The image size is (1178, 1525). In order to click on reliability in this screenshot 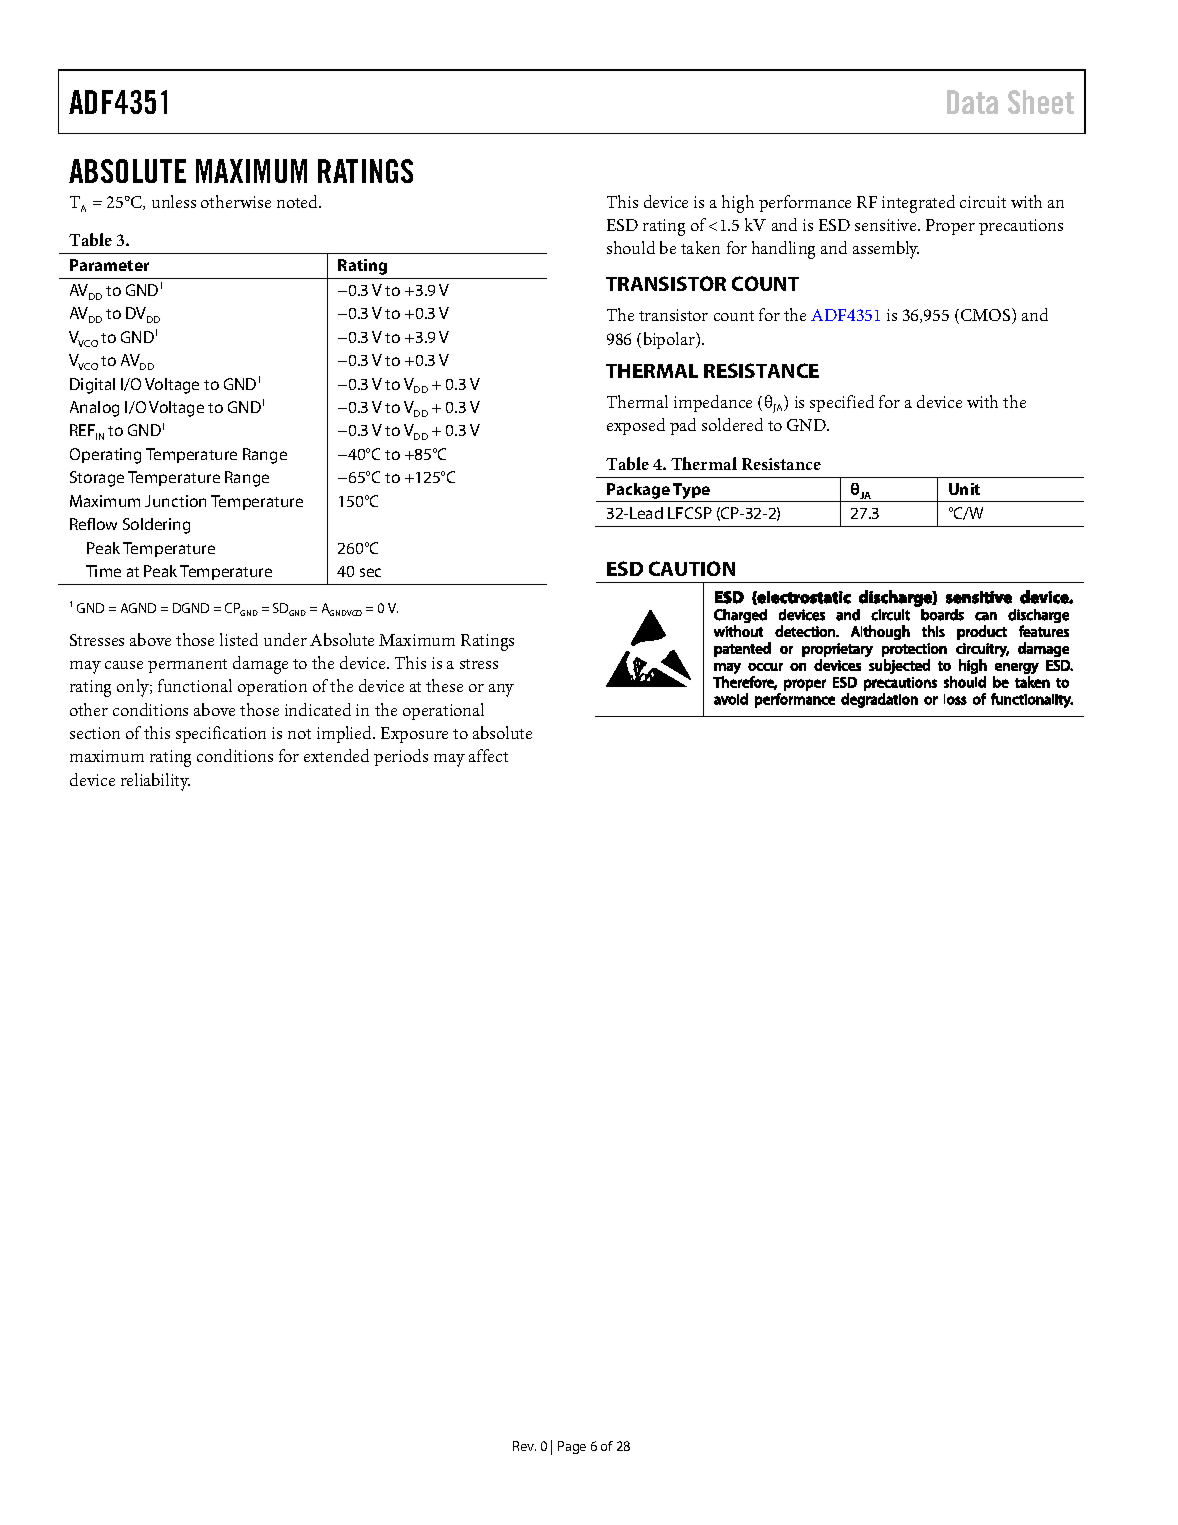, I will do `click(155, 782)`.
